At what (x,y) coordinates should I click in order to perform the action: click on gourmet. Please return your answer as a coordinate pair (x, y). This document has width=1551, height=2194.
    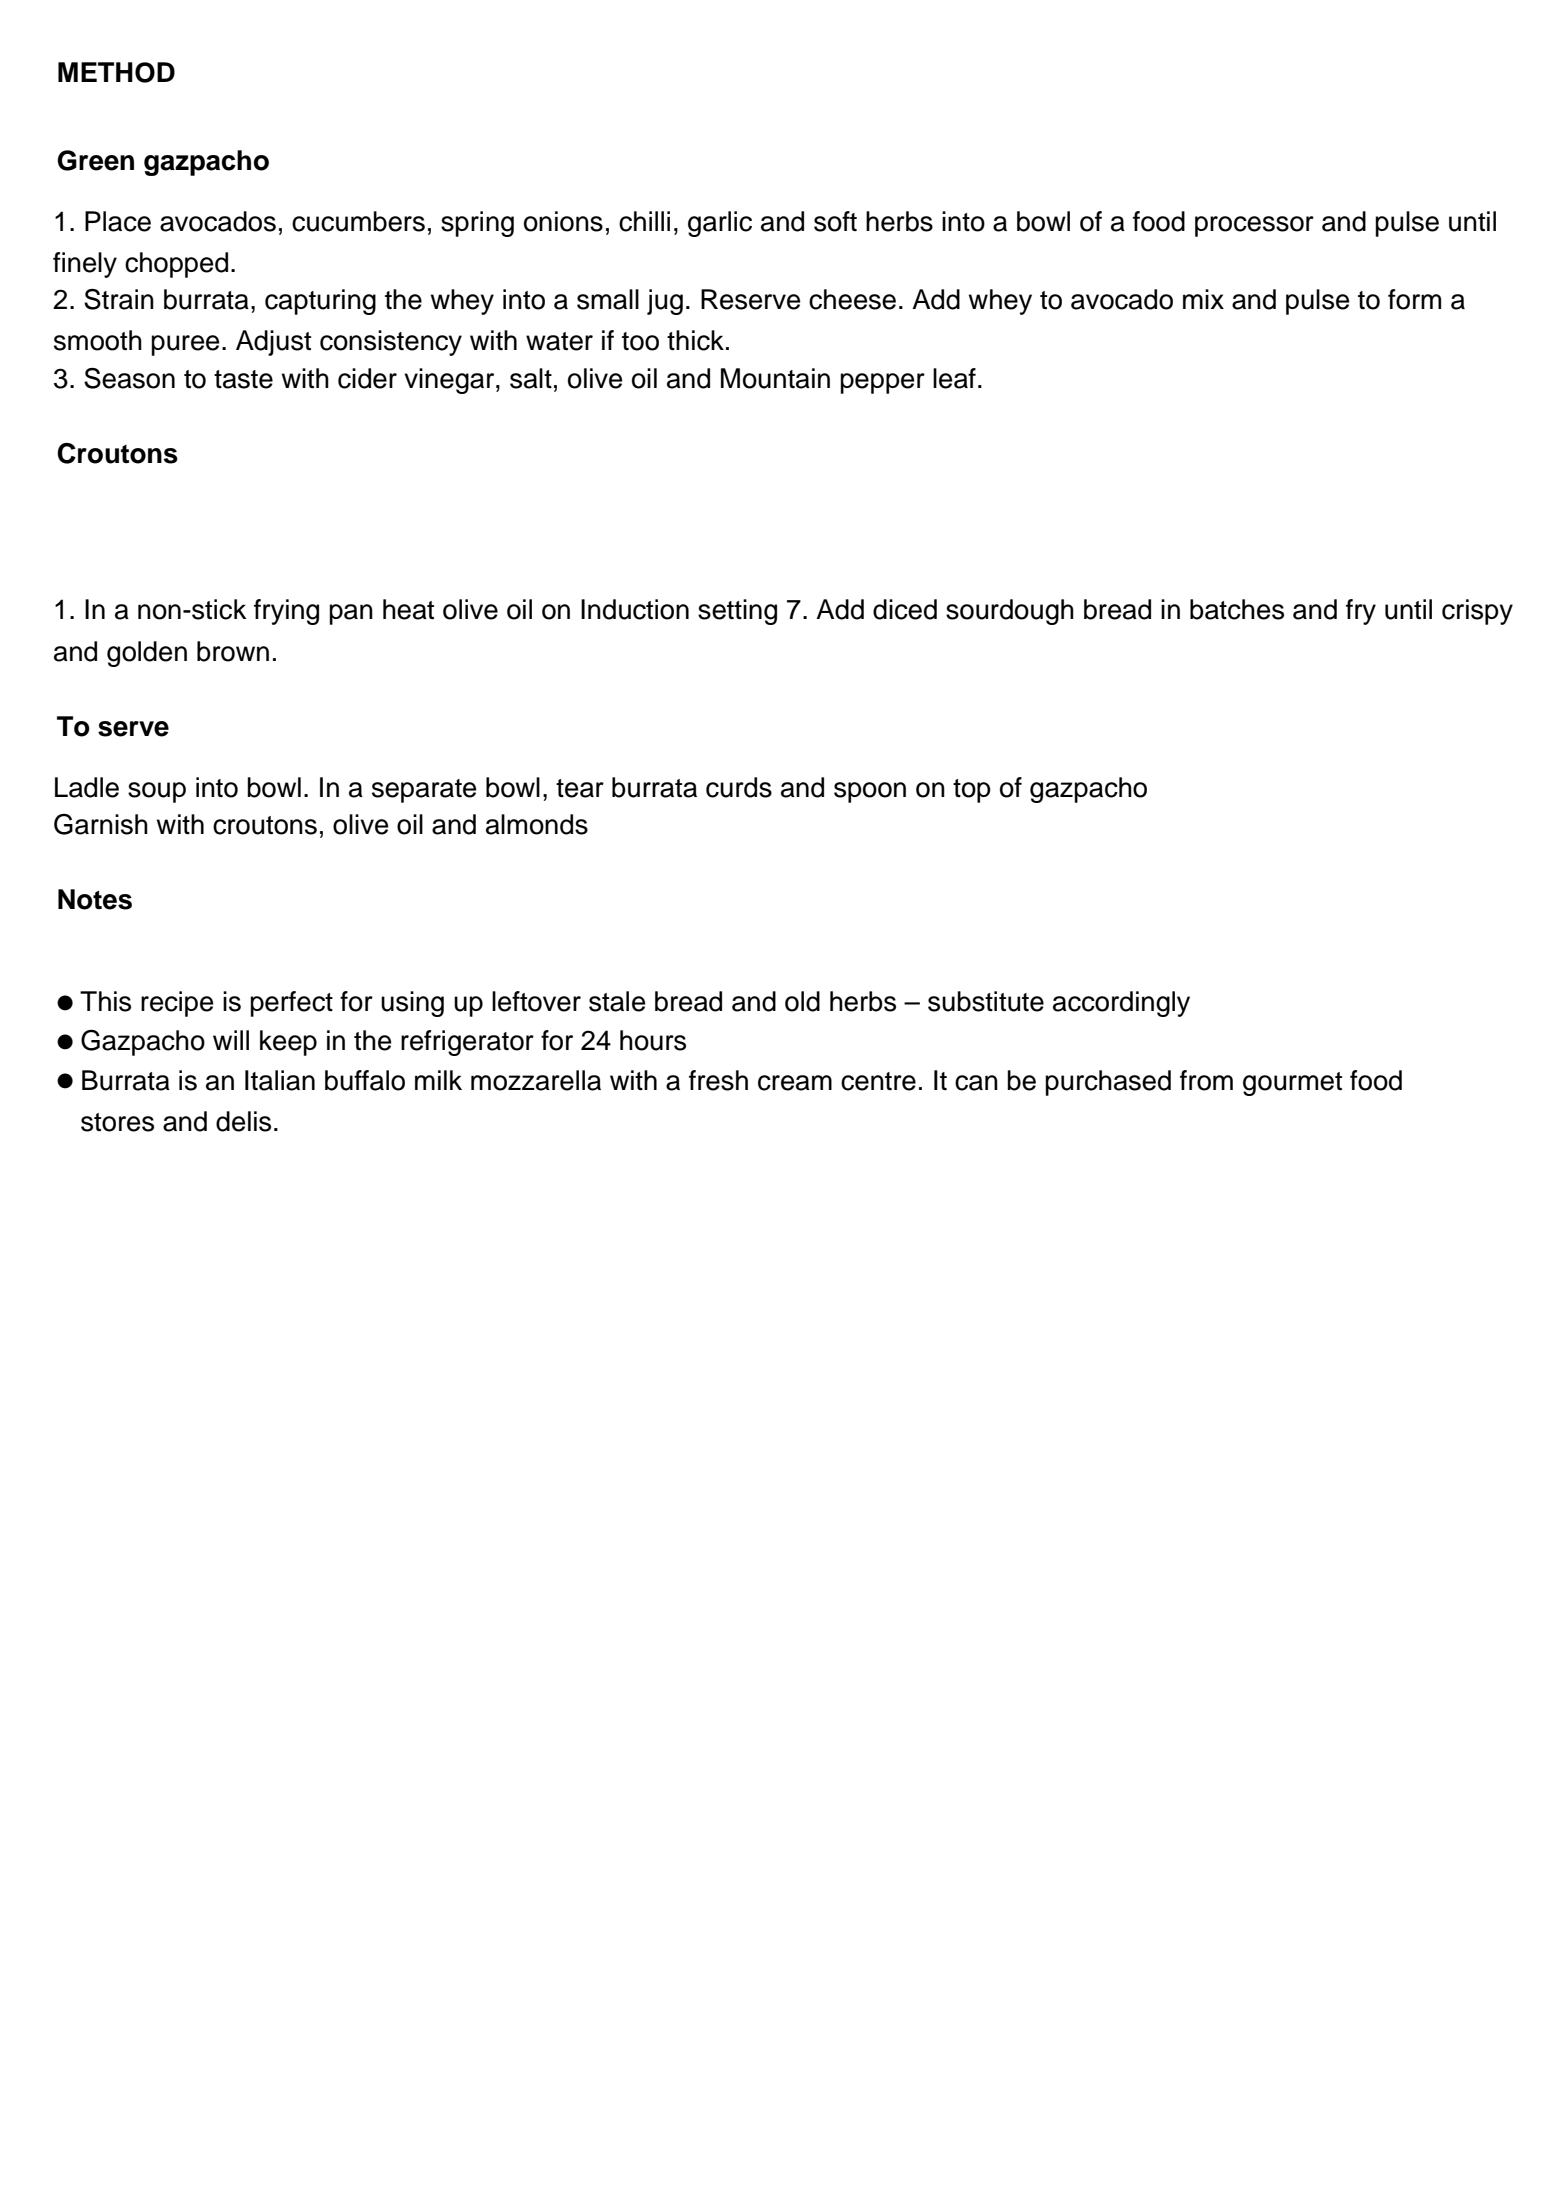
    Looking at the image, I should click on (1292, 1084).
